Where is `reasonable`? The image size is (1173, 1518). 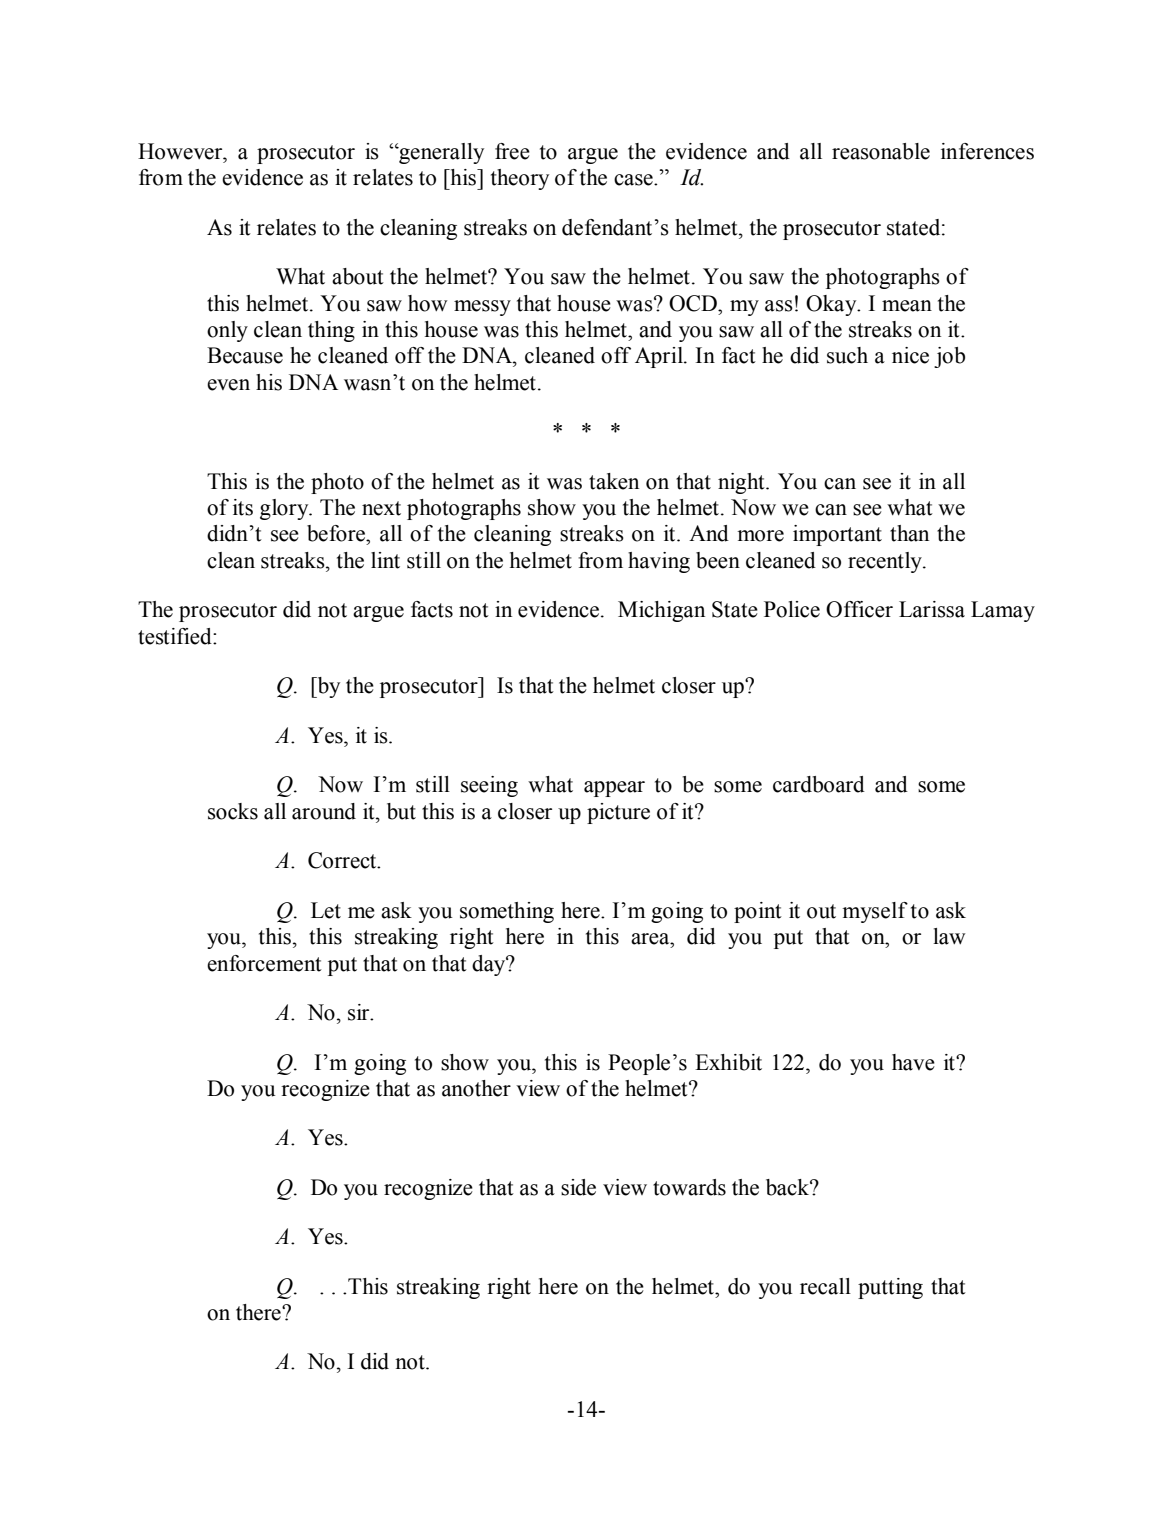 reasonable is located at coordinates (881, 151).
